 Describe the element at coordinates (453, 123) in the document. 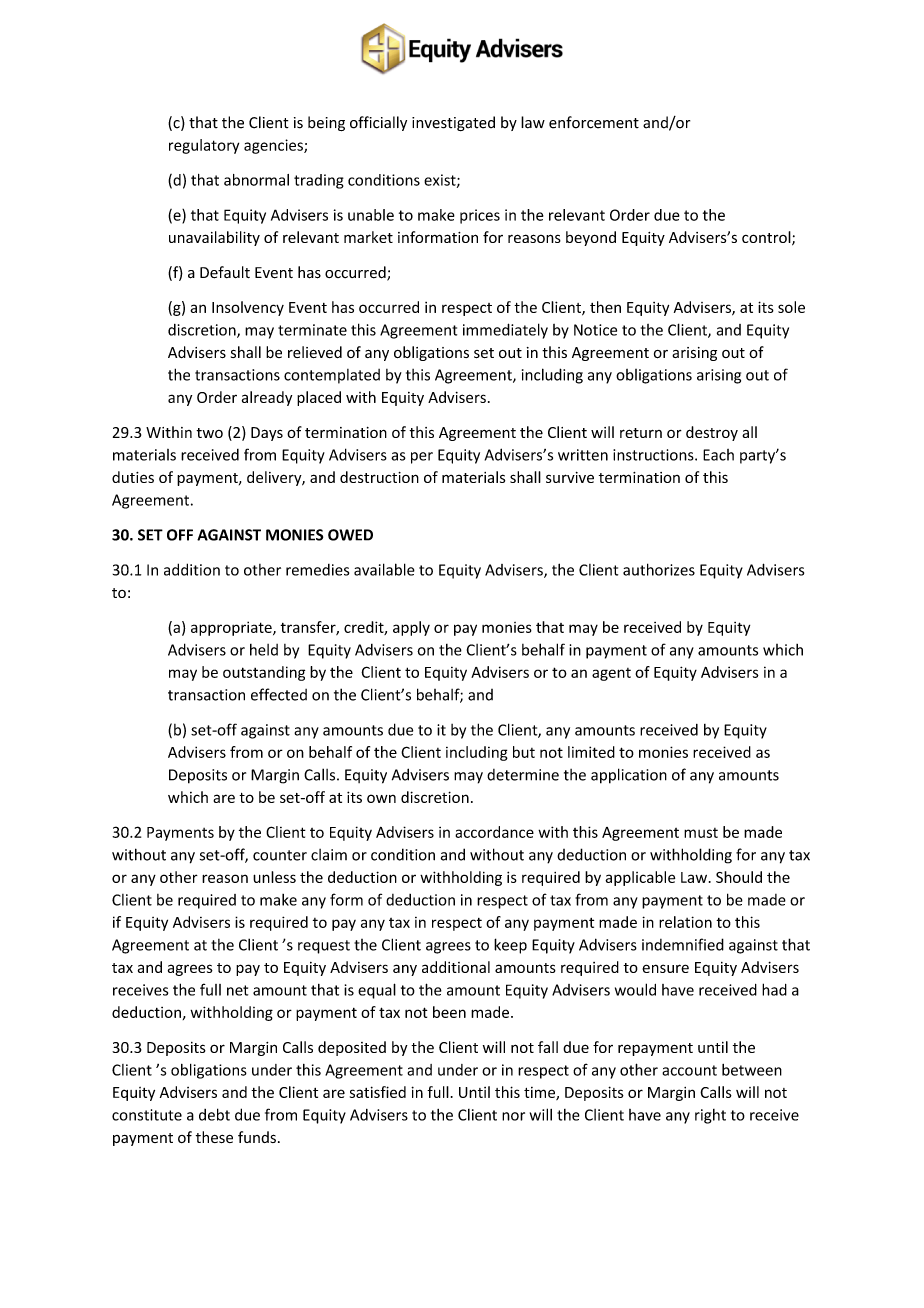

I see `investigated` at that location.
